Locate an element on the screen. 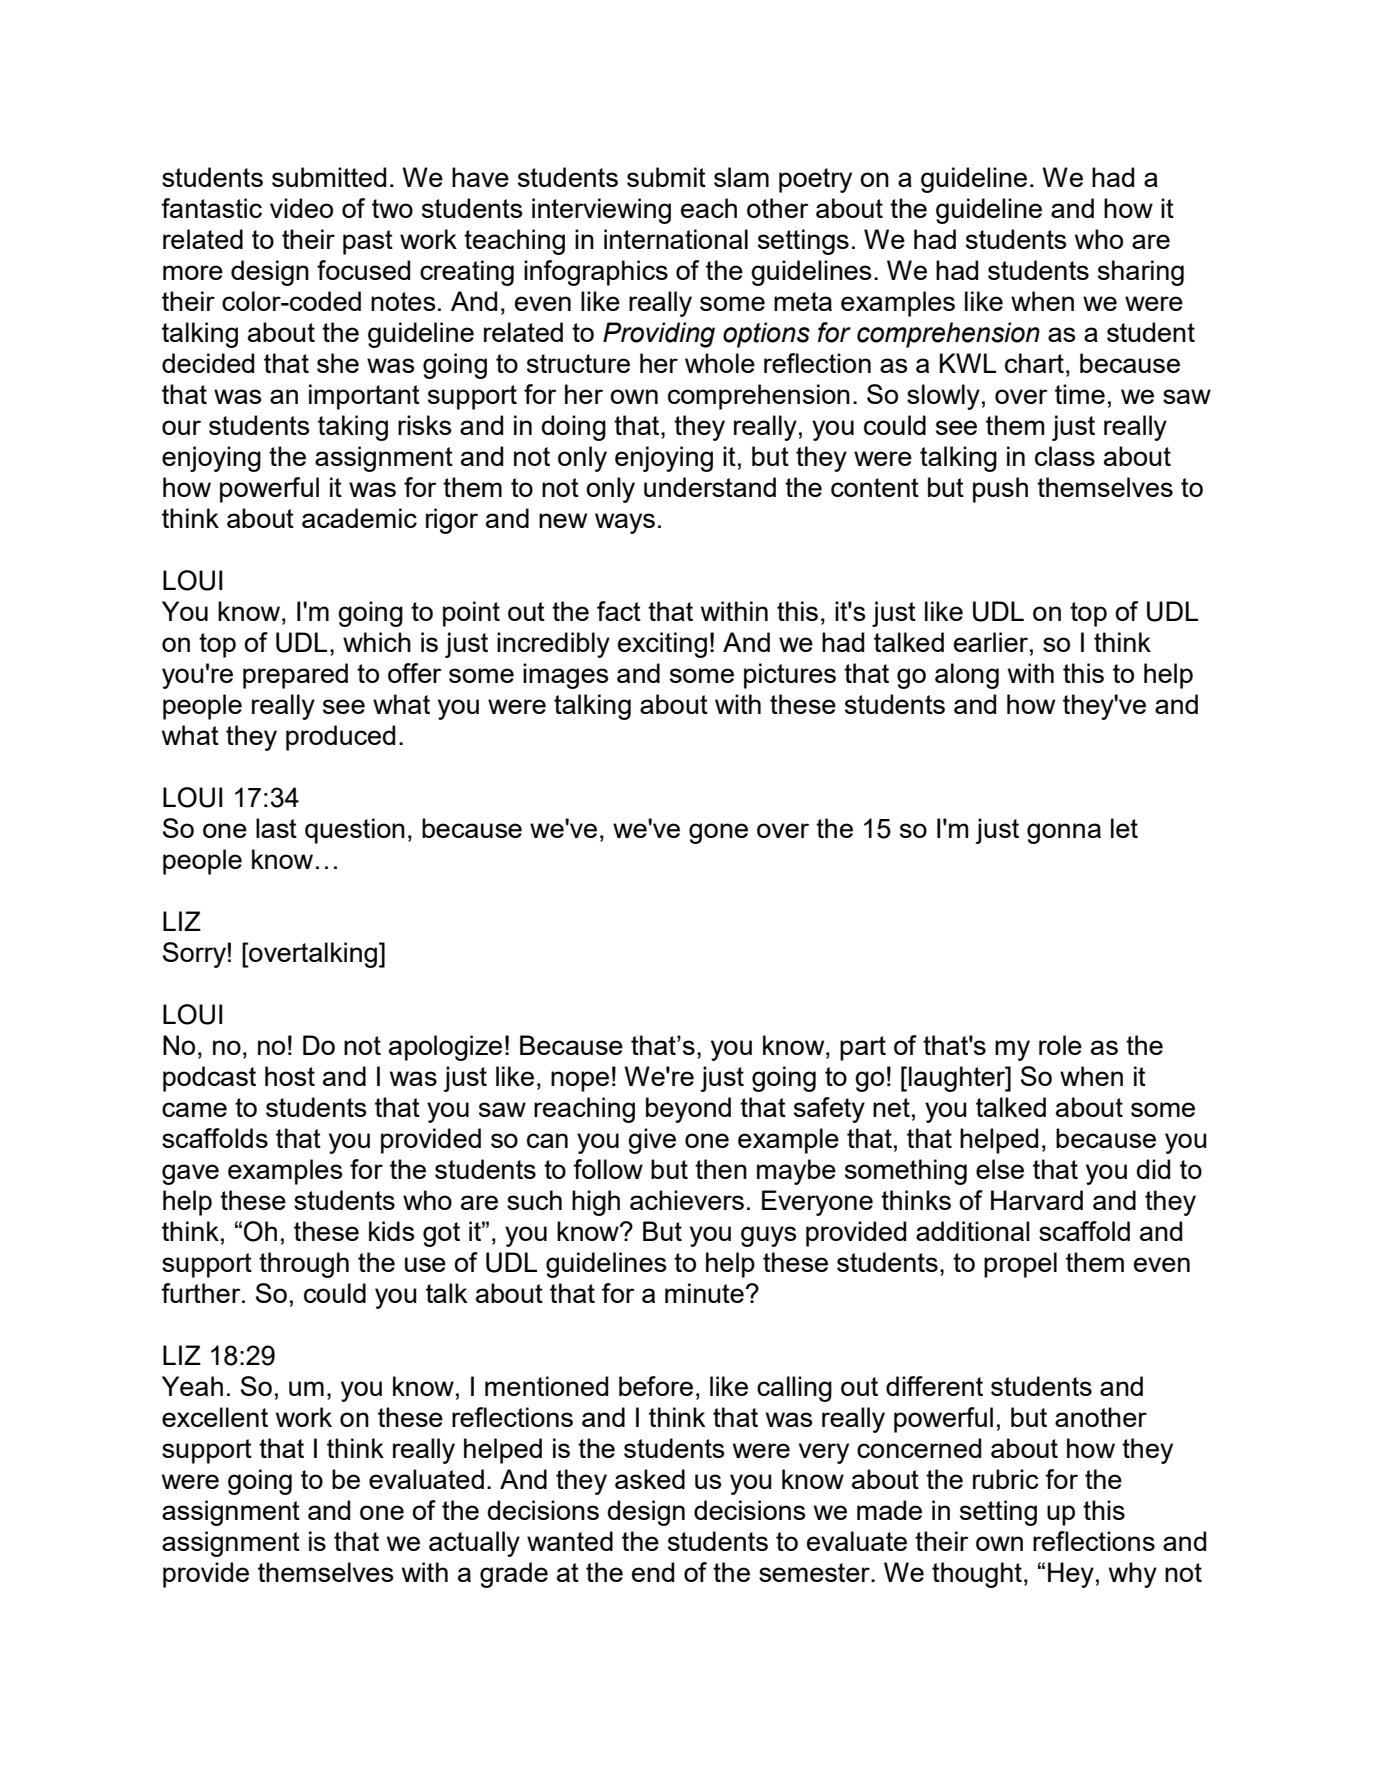  sharing is located at coordinates (1141, 273).
